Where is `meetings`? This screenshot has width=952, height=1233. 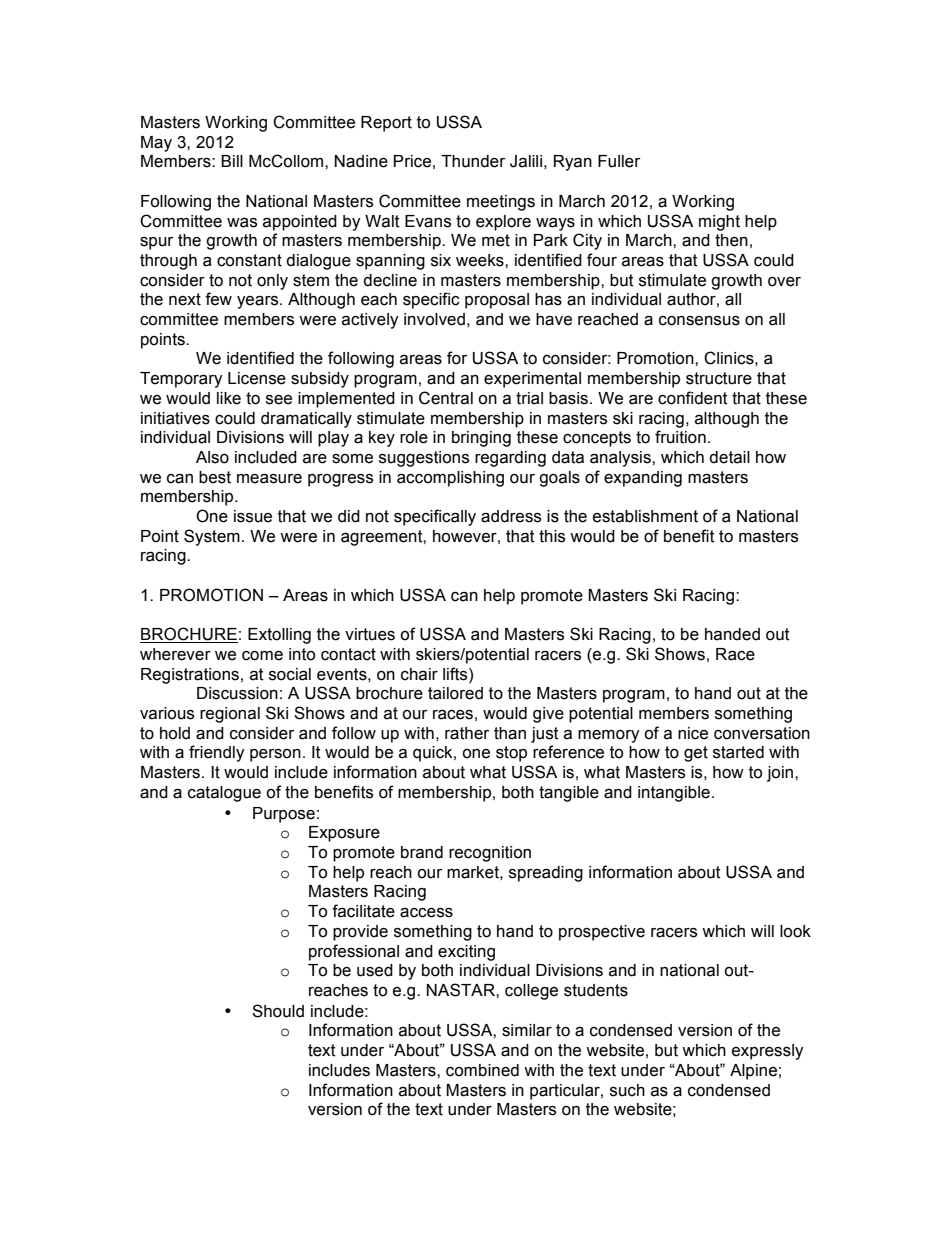
meetings is located at coordinates (501, 203).
